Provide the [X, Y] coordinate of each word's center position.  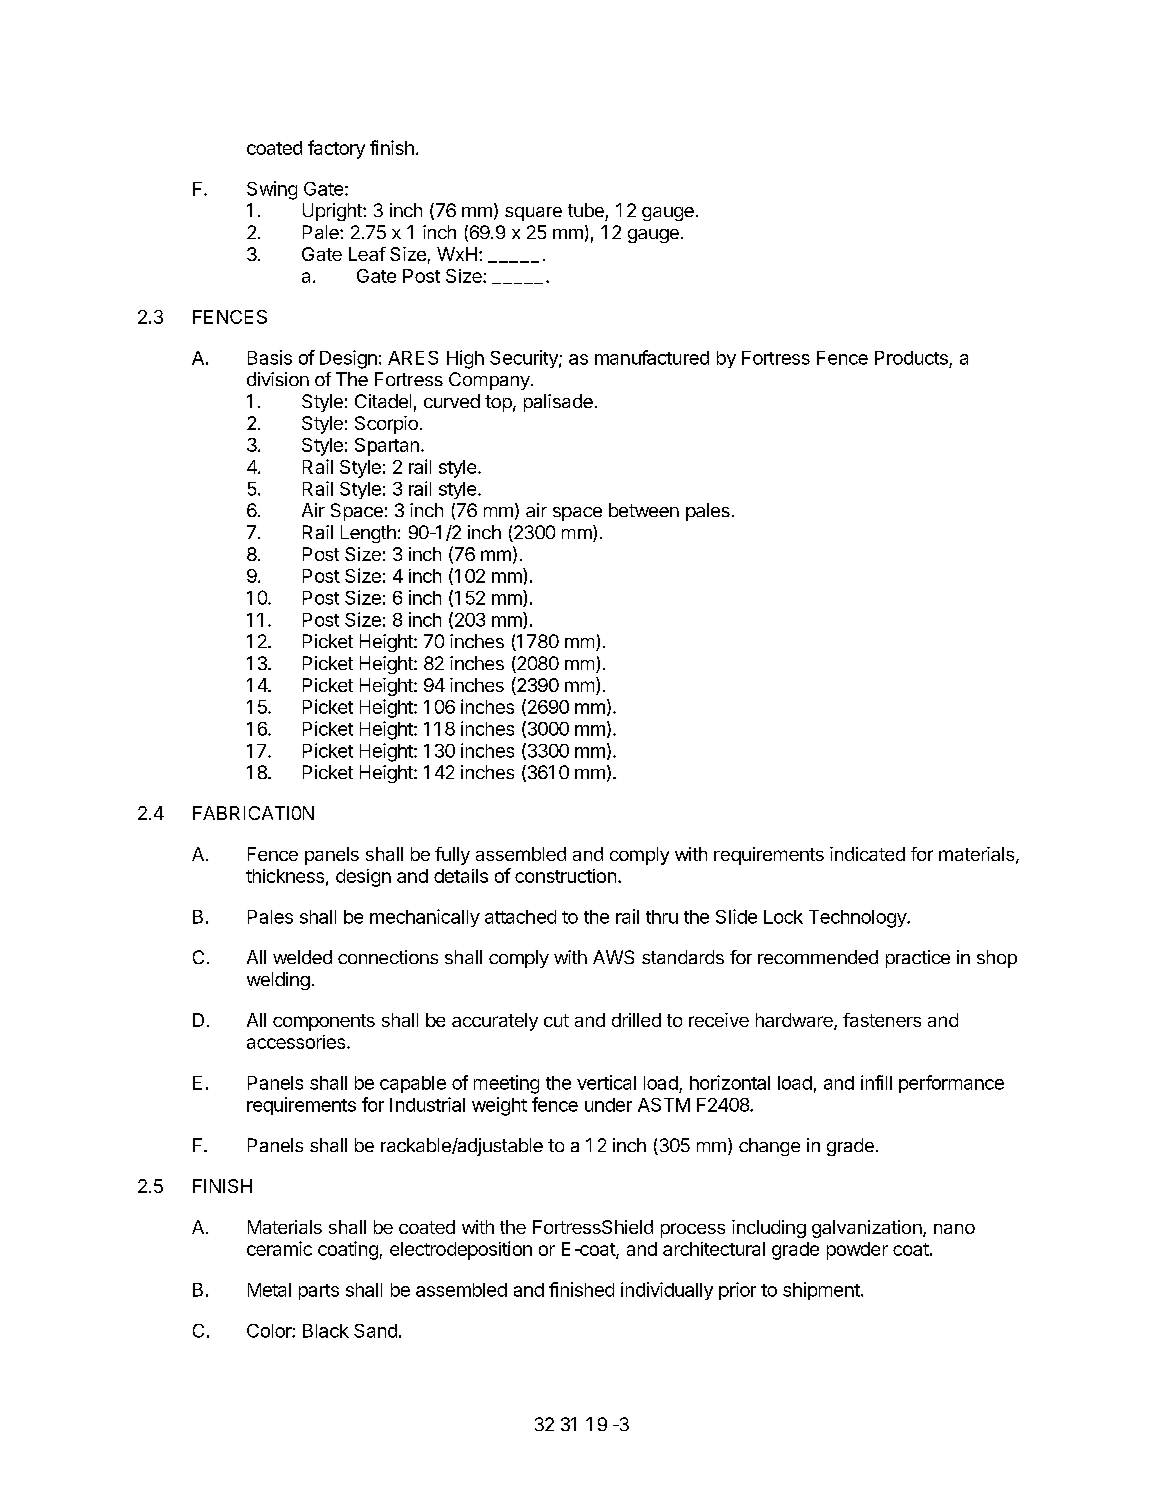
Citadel [383, 401]
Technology [858, 919]
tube [586, 210]
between [644, 510]
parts [319, 1292]
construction [565, 876]
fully [452, 856]
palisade [558, 403]
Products [911, 358]
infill [876, 1082]
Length [368, 534]
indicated [867, 854]
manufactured [652, 357]
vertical [606, 1082]
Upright [333, 212]
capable [413, 1084]
